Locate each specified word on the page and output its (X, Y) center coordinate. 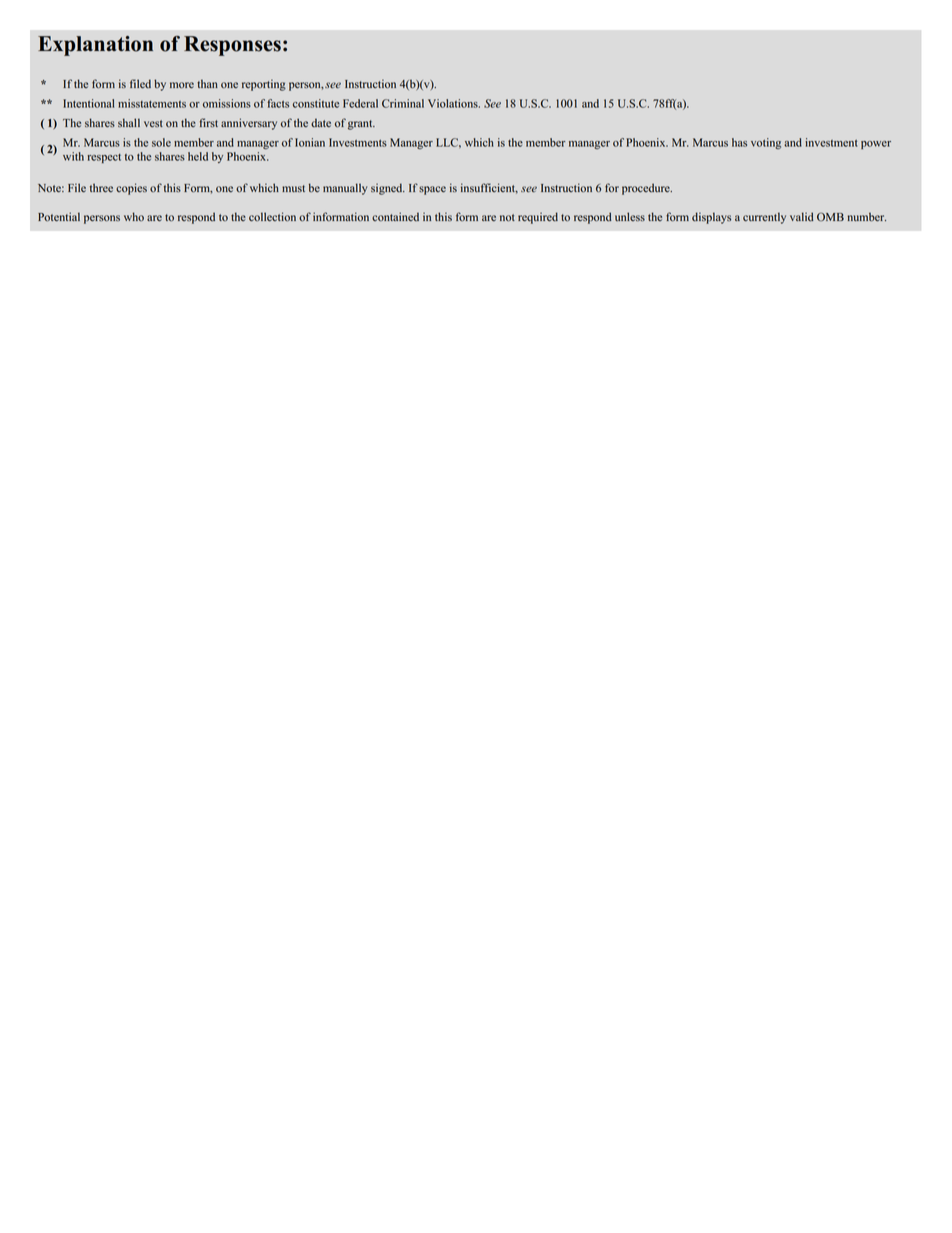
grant (361, 125)
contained (395, 217)
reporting (264, 85)
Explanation (95, 46)
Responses (232, 46)
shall (129, 122)
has (739, 142)
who (134, 216)
